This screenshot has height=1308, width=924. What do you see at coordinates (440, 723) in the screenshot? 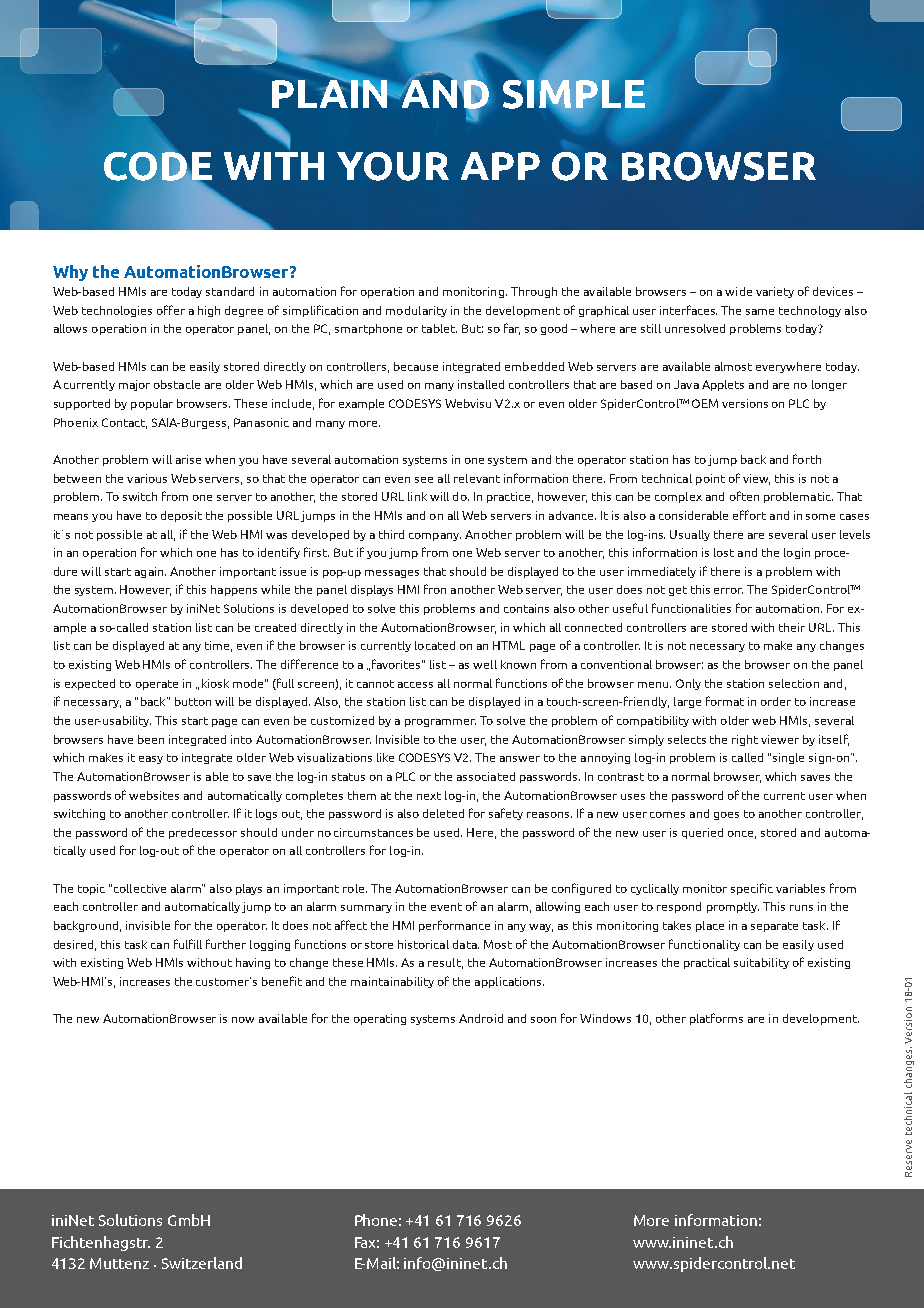
I see `programmer` at bounding box center [440, 723].
